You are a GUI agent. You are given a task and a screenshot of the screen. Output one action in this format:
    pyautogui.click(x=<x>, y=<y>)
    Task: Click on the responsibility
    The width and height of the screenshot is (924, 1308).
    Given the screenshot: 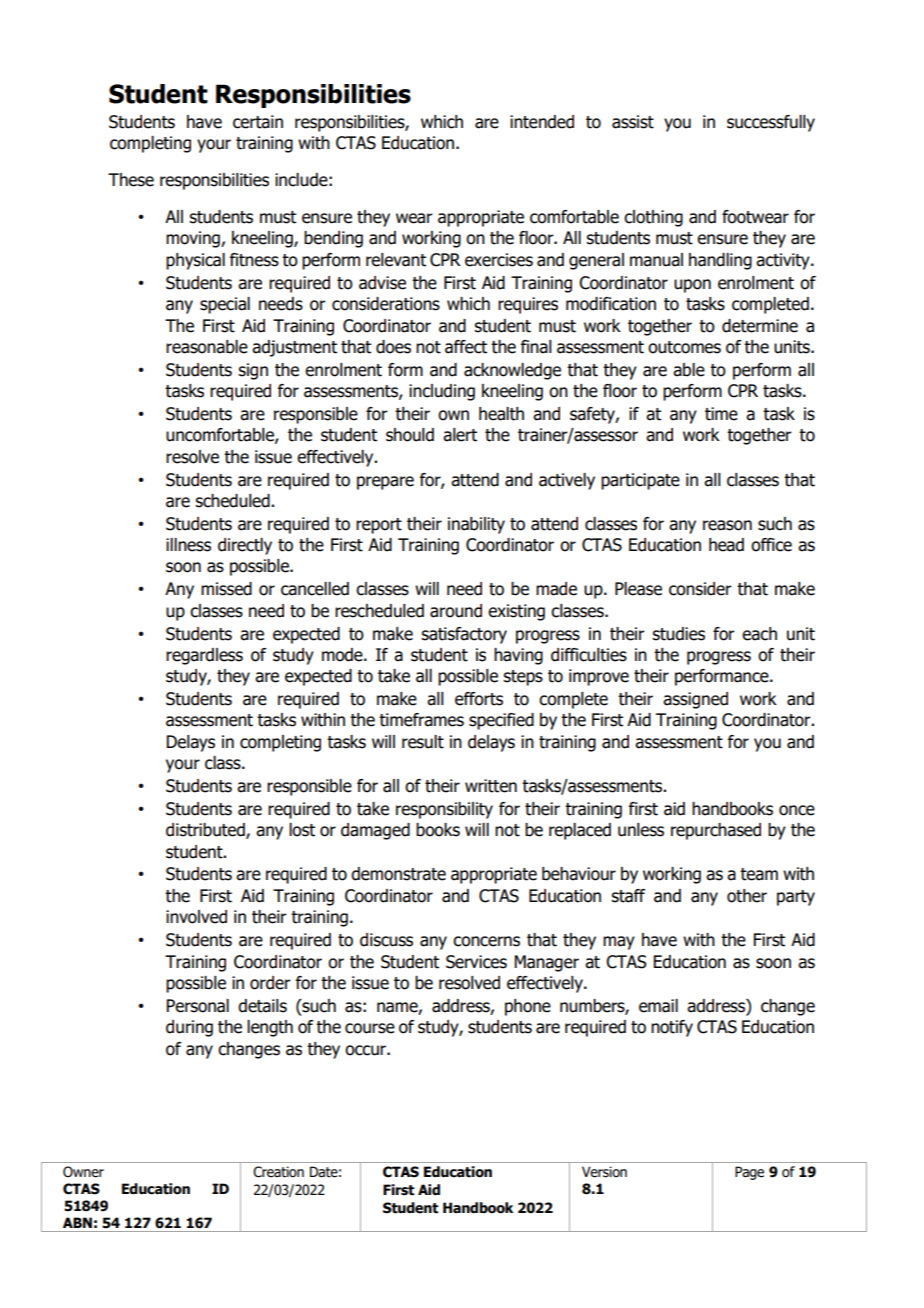 What is the action you would take?
    pyautogui.click(x=444, y=810)
